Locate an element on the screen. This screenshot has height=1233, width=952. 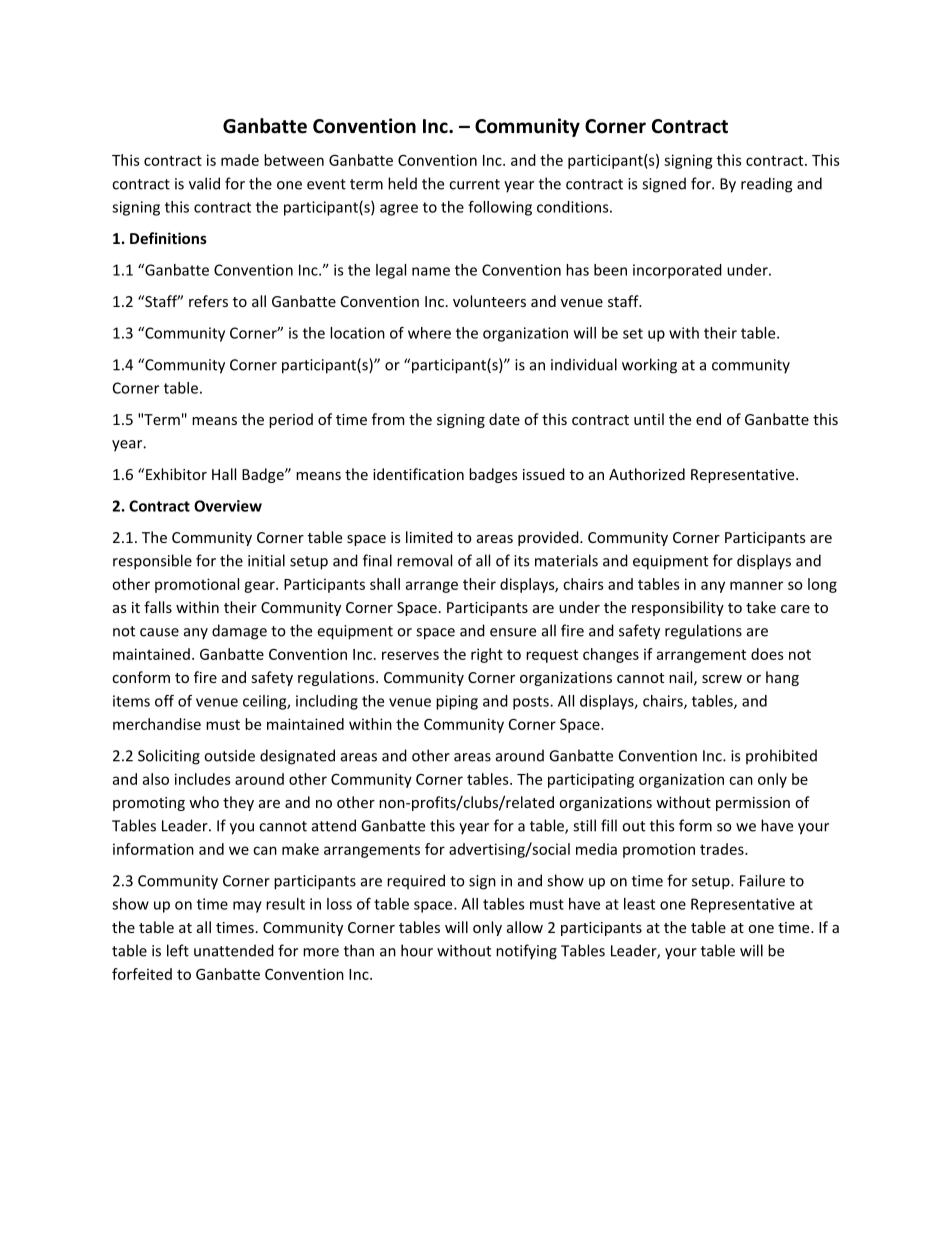
screw is located at coordinates (722, 679).
